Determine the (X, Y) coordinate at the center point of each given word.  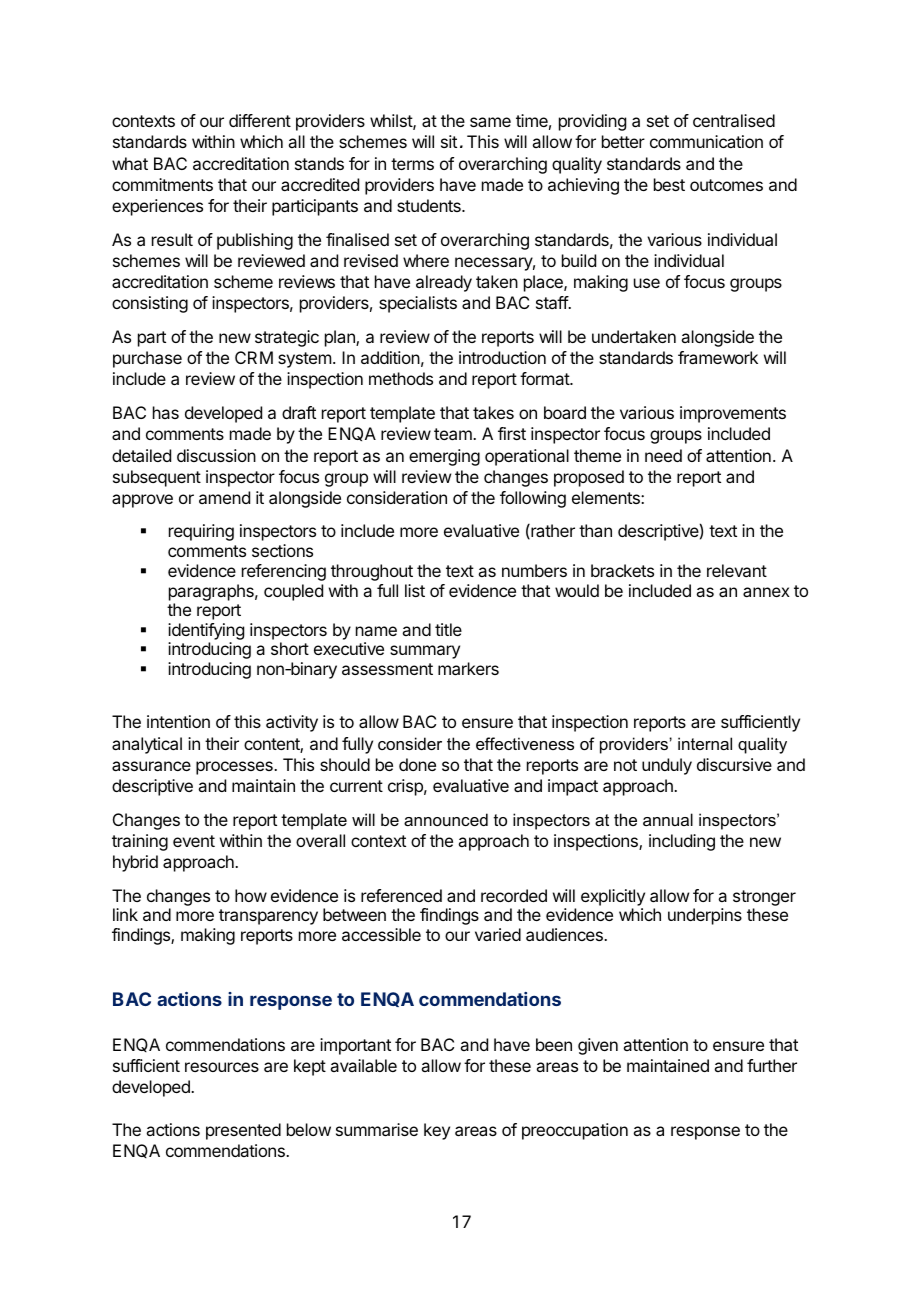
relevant (737, 570)
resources (222, 1067)
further (772, 1065)
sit (449, 141)
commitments (162, 184)
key (437, 1131)
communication (706, 141)
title (448, 629)
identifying (206, 633)
